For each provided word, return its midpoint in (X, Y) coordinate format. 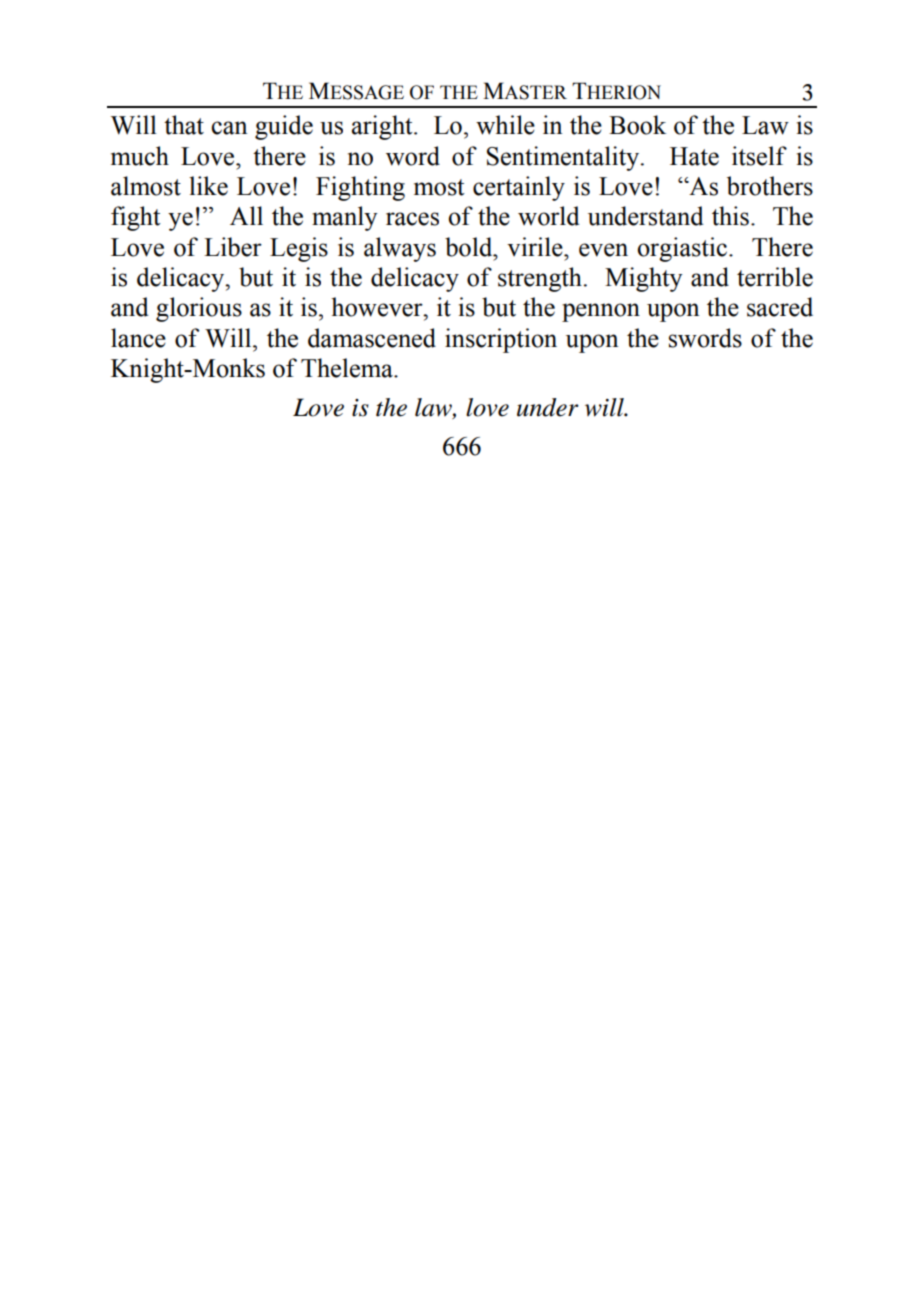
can (229, 128)
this (730, 216)
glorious (199, 309)
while (505, 125)
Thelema (348, 368)
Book (637, 125)
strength (541, 279)
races (412, 219)
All (246, 215)
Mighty (644, 279)
